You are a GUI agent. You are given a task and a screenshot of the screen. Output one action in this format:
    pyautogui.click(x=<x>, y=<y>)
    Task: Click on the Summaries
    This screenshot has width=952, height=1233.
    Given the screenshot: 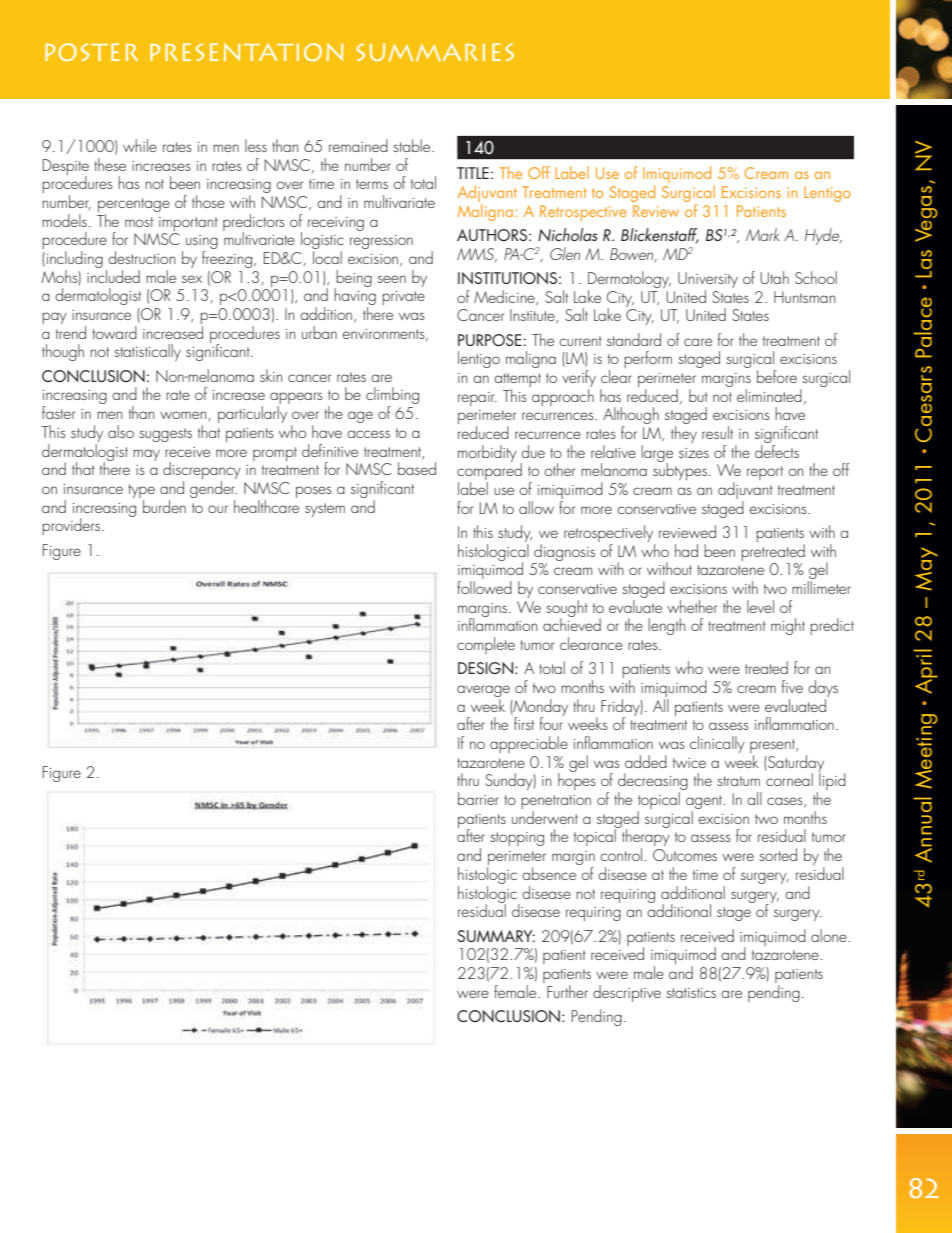 What is the action you would take?
    pyautogui.click(x=435, y=52)
